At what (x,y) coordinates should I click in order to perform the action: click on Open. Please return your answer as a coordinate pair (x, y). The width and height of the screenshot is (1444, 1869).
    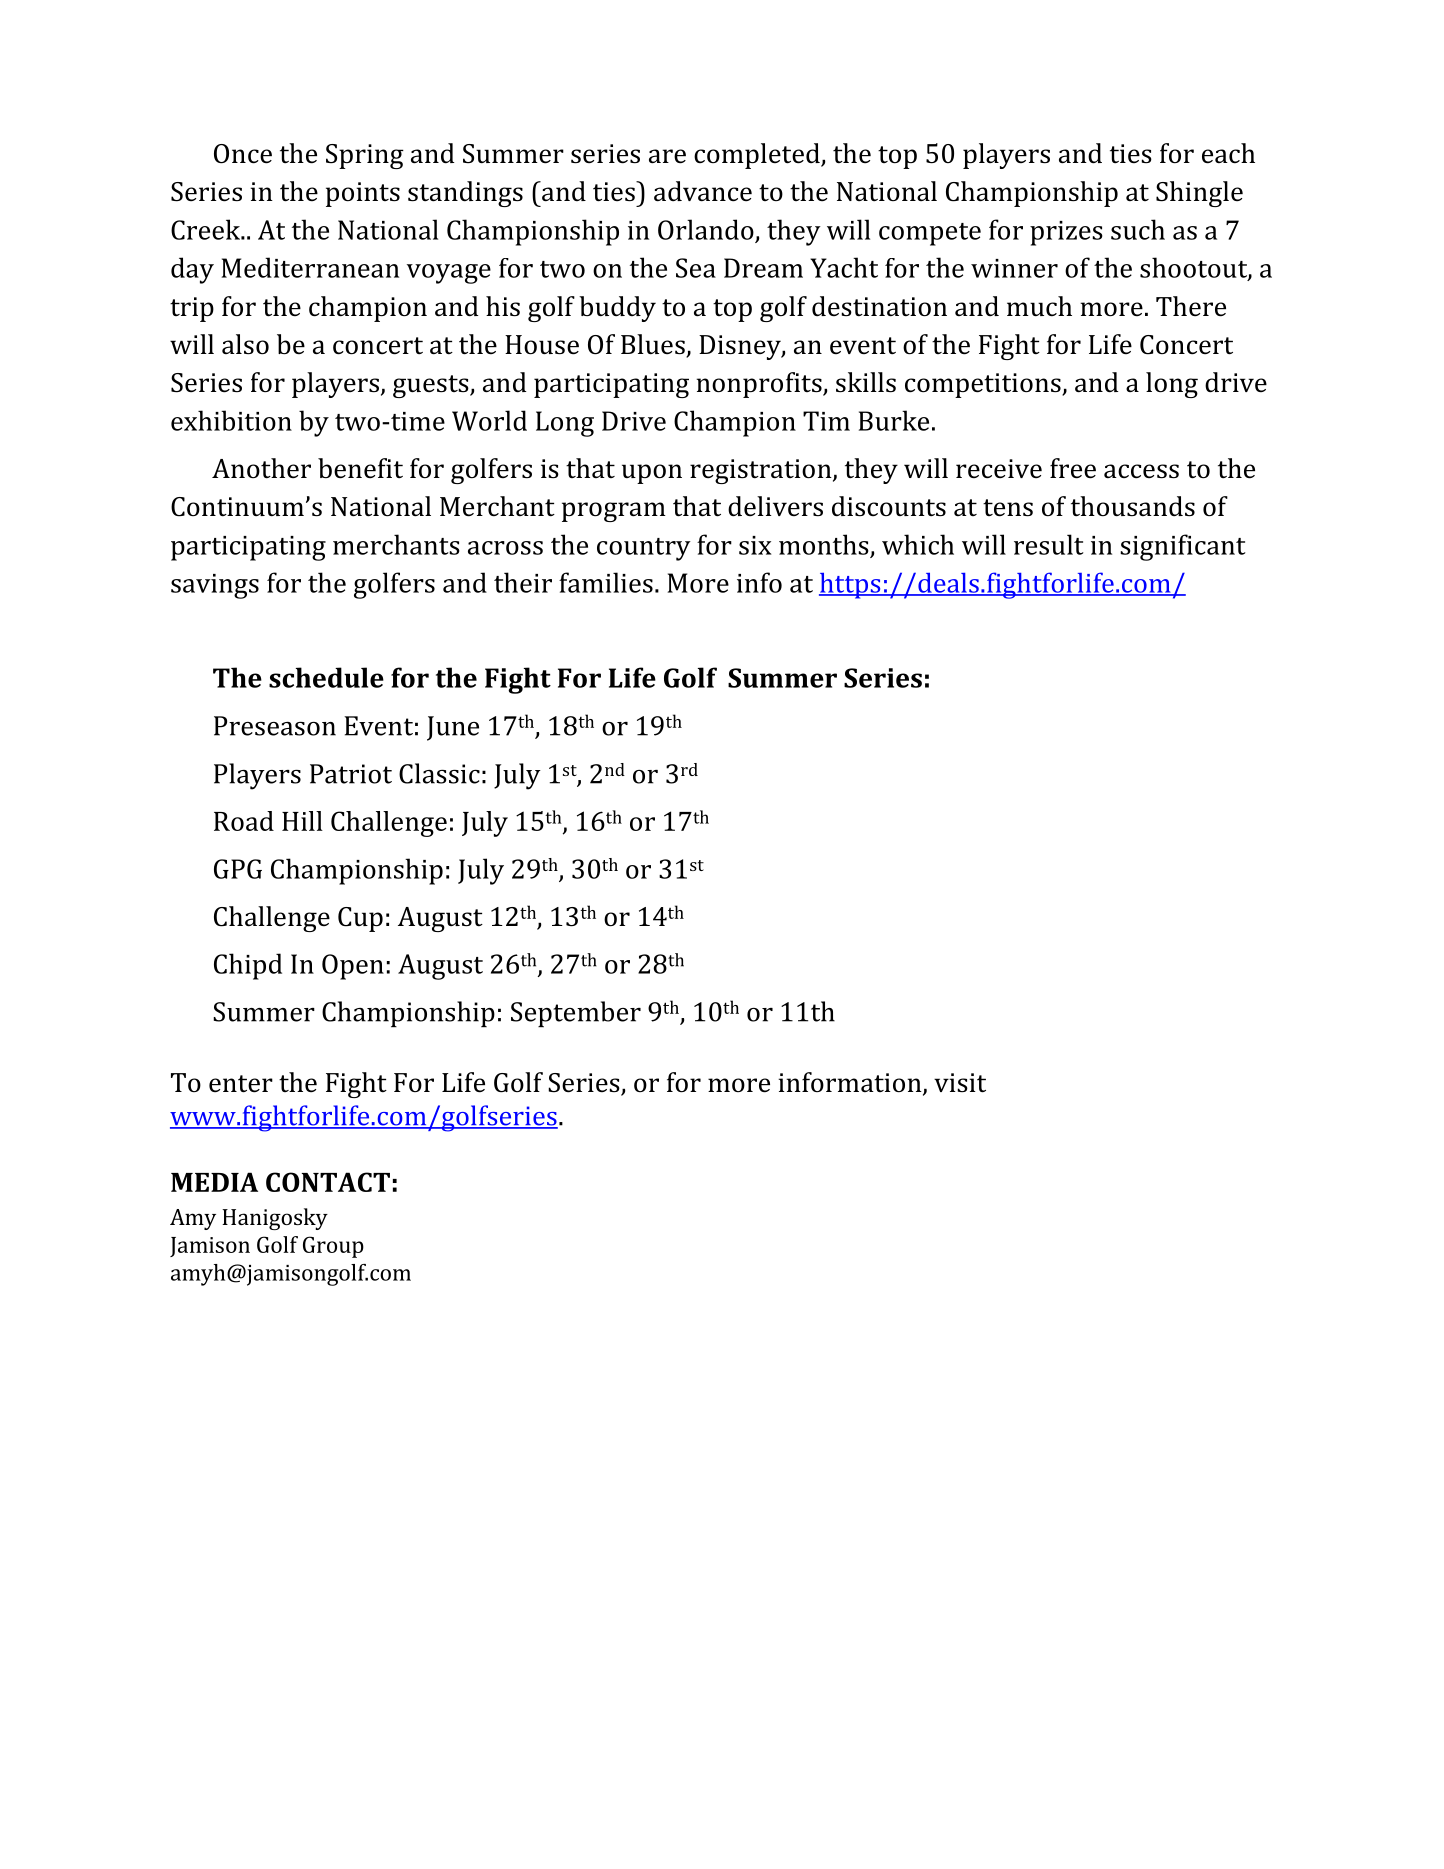
    Looking at the image, I should click on (353, 967).
